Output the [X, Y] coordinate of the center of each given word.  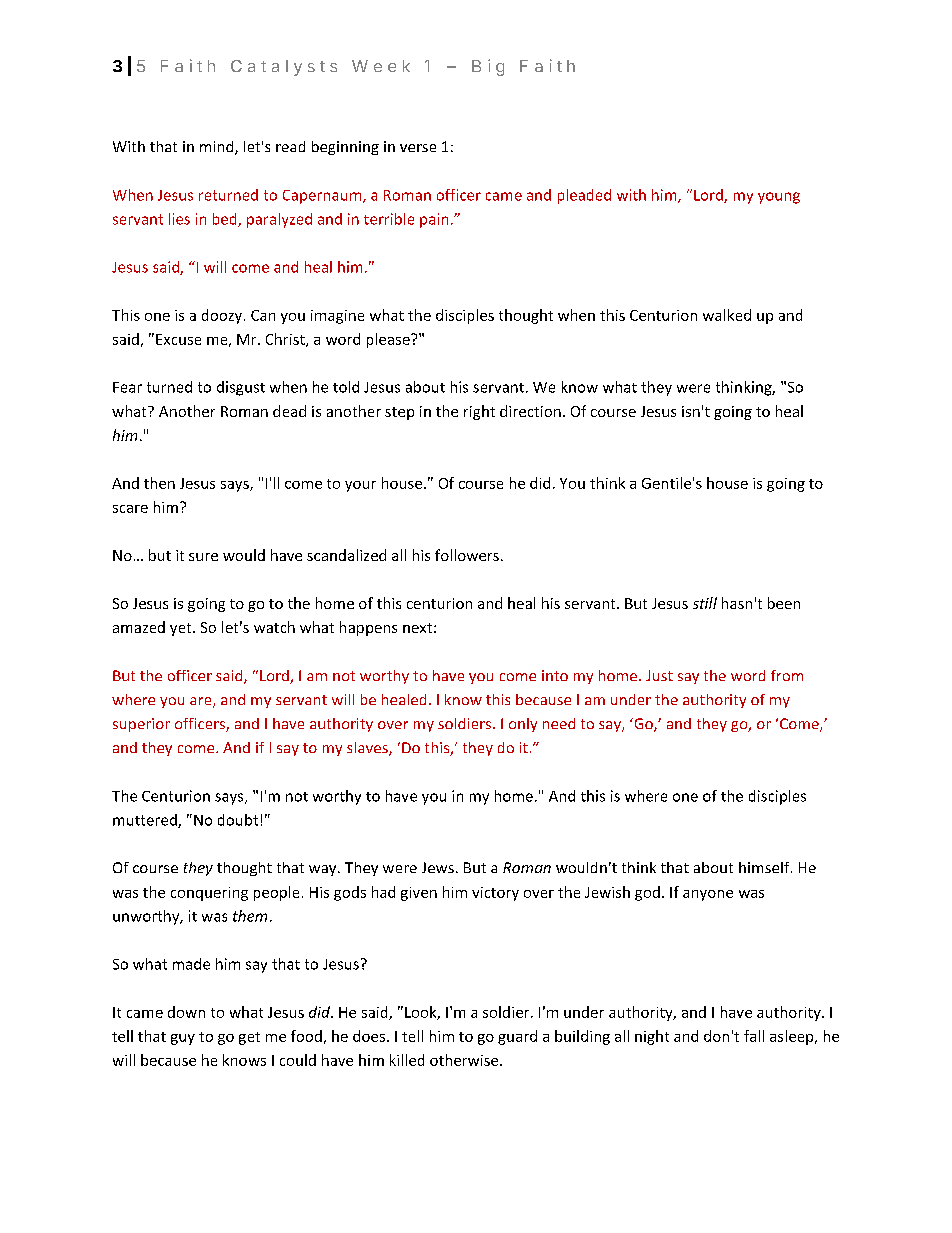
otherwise [465, 1060]
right [479, 412]
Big [488, 67]
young [779, 198]
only [523, 725]
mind [218, 148]
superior [141, 725]
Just [659, 675]
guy [183, 1039]
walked [727, 315]
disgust [241, 388]
